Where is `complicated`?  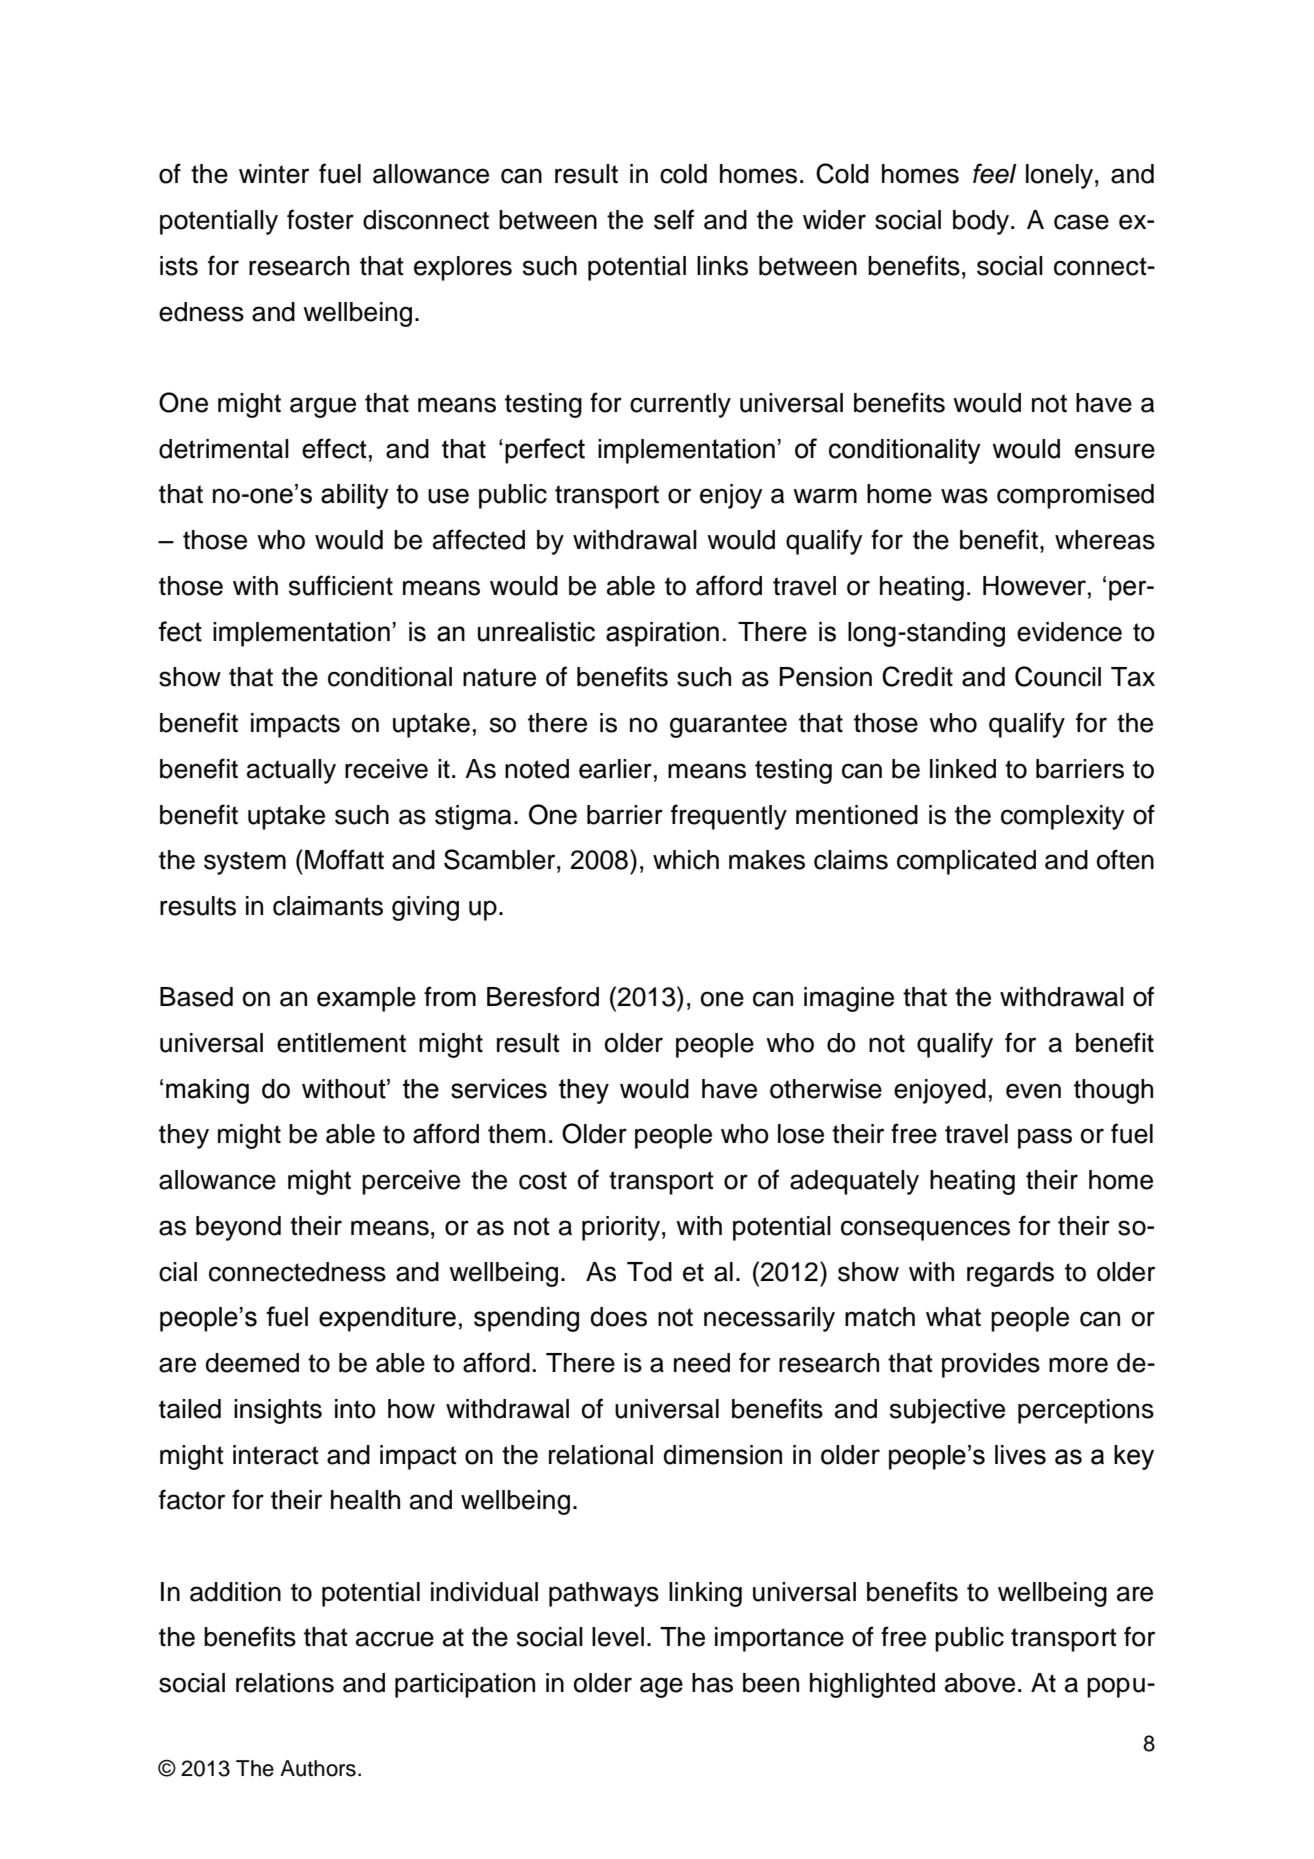 complicated is located at coordinates (966, 862).
